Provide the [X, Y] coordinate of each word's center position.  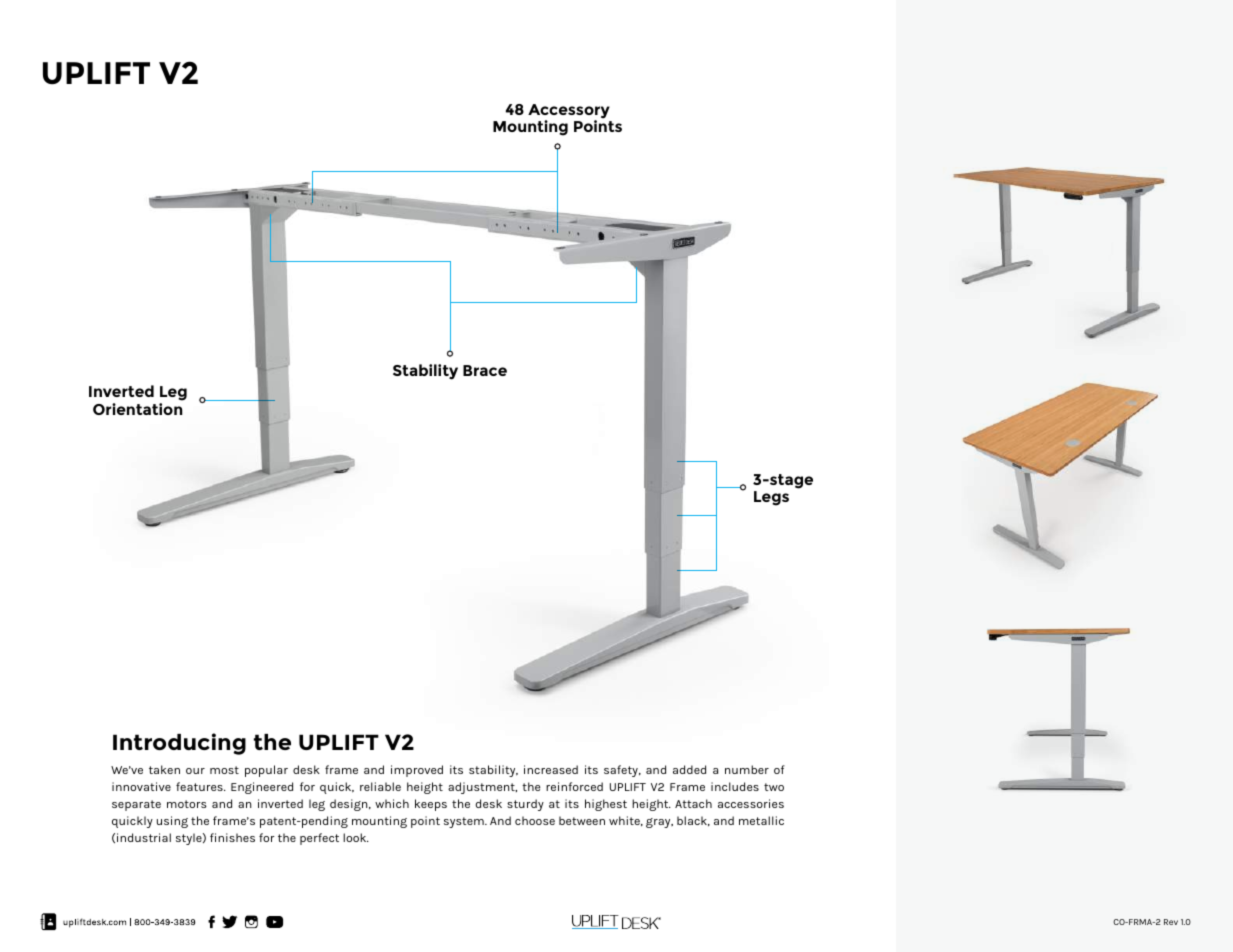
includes [735, 786]
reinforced [574, 786]
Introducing [179, 744]
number [747, 769]
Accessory [569, 112]
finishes [232, 837]
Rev [1171, 922]
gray [659, 823]
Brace [485, 370]
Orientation [138, 409]
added [689, 769]
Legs [771, 498]
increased [551, 769]
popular [266, 771]
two [774, 787]
